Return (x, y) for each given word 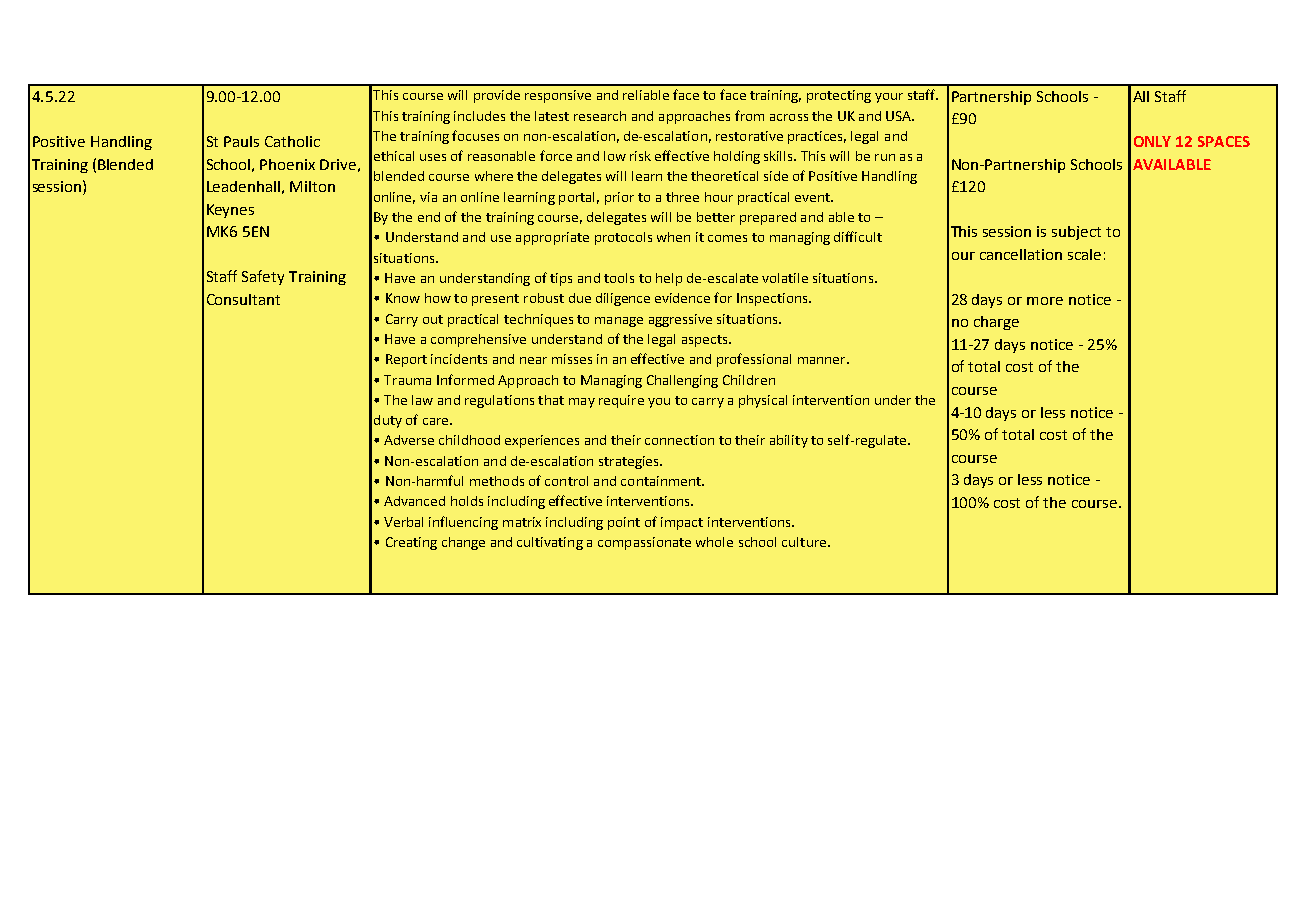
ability (789, 441)
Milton (312, 186)
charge (996, 323)
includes (479, 116)
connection (679, 440)
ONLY (1152, 141)
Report (406, 360)
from (749, 115)
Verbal (403, 522)
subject (1076, 233)
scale (1084, 254)
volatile (785, 278)
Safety (263, 277)
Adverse (409, 440)
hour (719, 197)
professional (754, 360)
